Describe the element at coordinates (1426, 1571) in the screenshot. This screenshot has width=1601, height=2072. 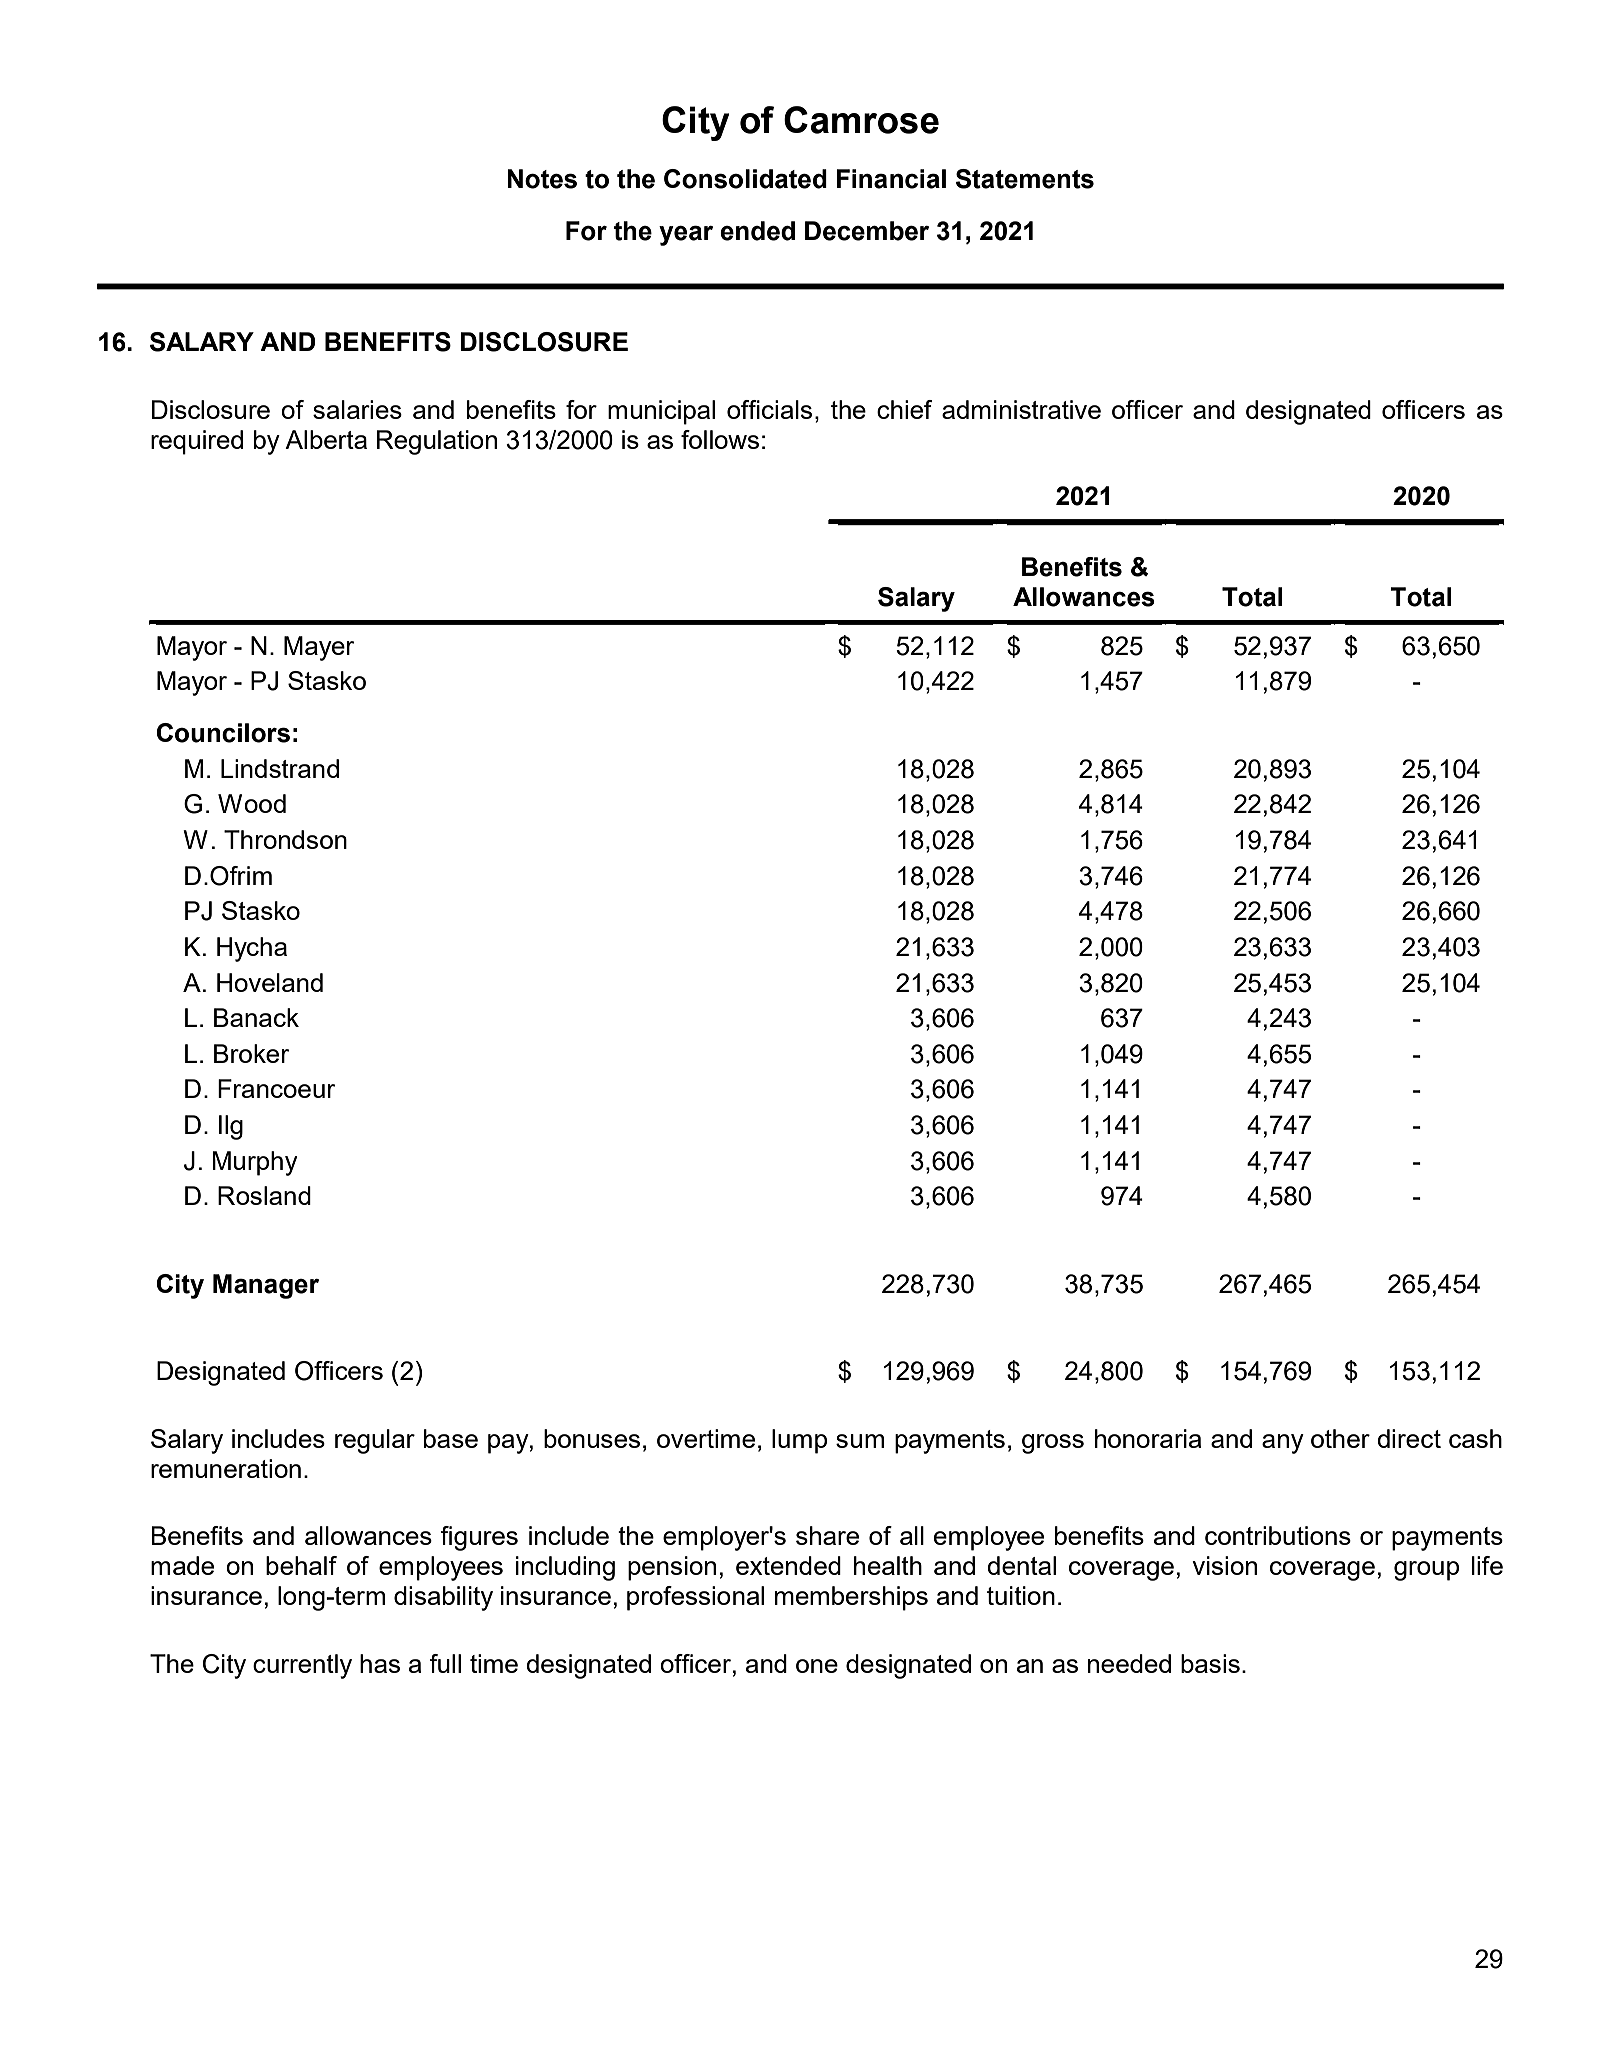
I see `group` at that location.
